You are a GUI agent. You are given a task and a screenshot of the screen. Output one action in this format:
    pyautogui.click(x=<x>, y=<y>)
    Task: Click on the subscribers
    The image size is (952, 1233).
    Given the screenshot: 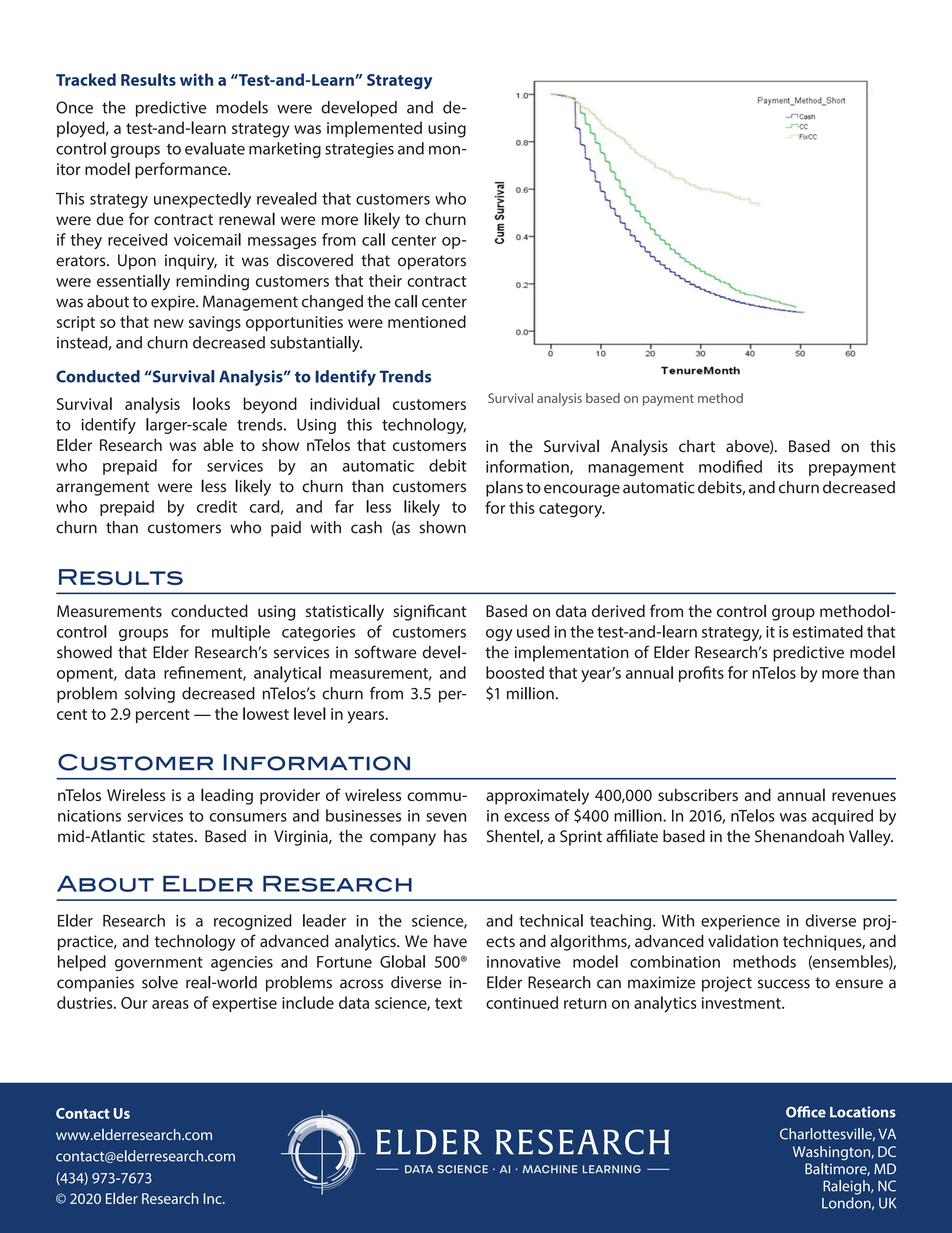 What is the action you would take?
    pyautogui.click(x=698, y=794)
